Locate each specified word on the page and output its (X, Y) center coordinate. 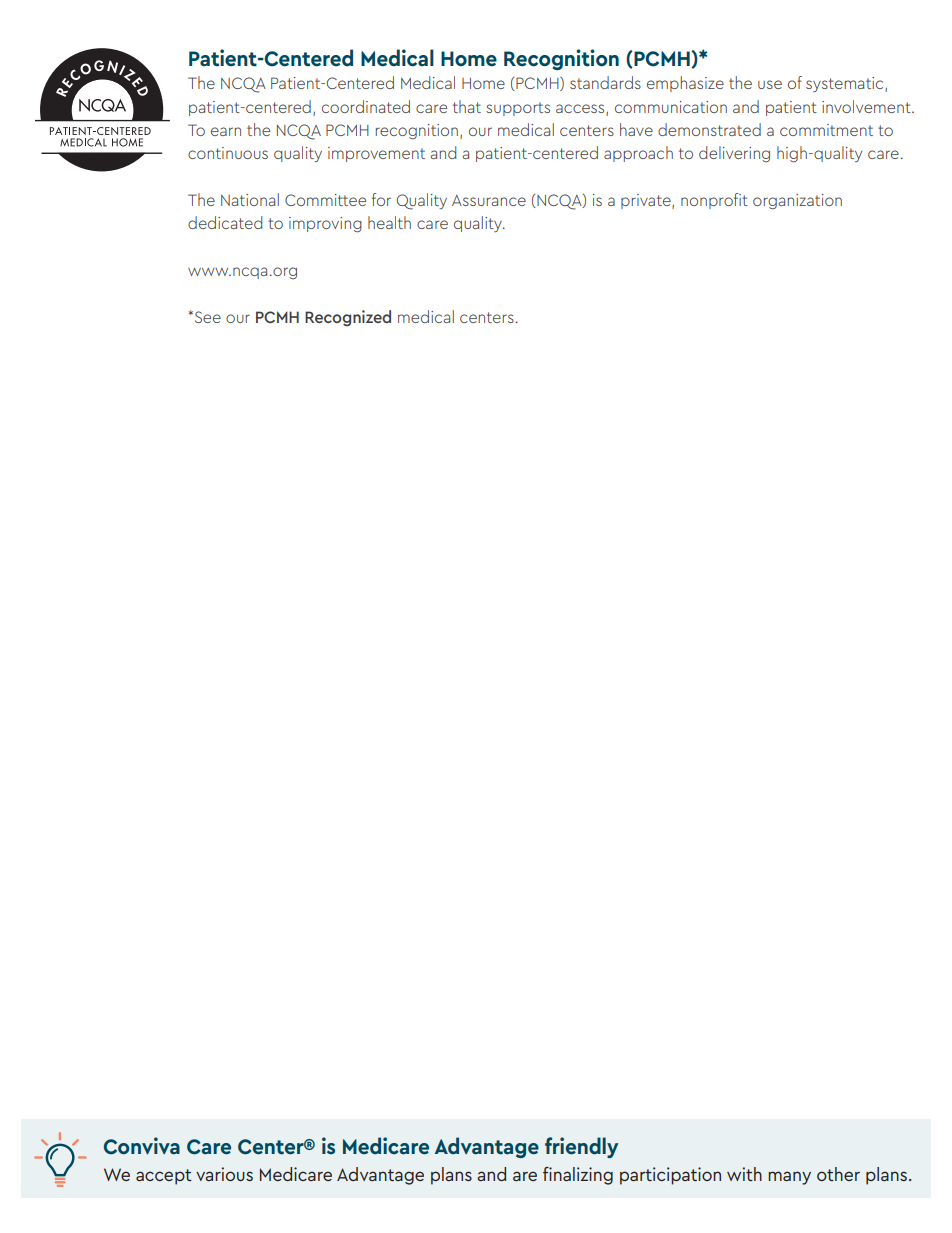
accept (164, 1177)
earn (226, 131)
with (744, 1174)
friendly (581, 1147)
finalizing (578, 1176)
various (224, 1174)
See (206, 317)
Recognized (348, 318)
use (770, 84)
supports (518, 109)
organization (797, 201)
